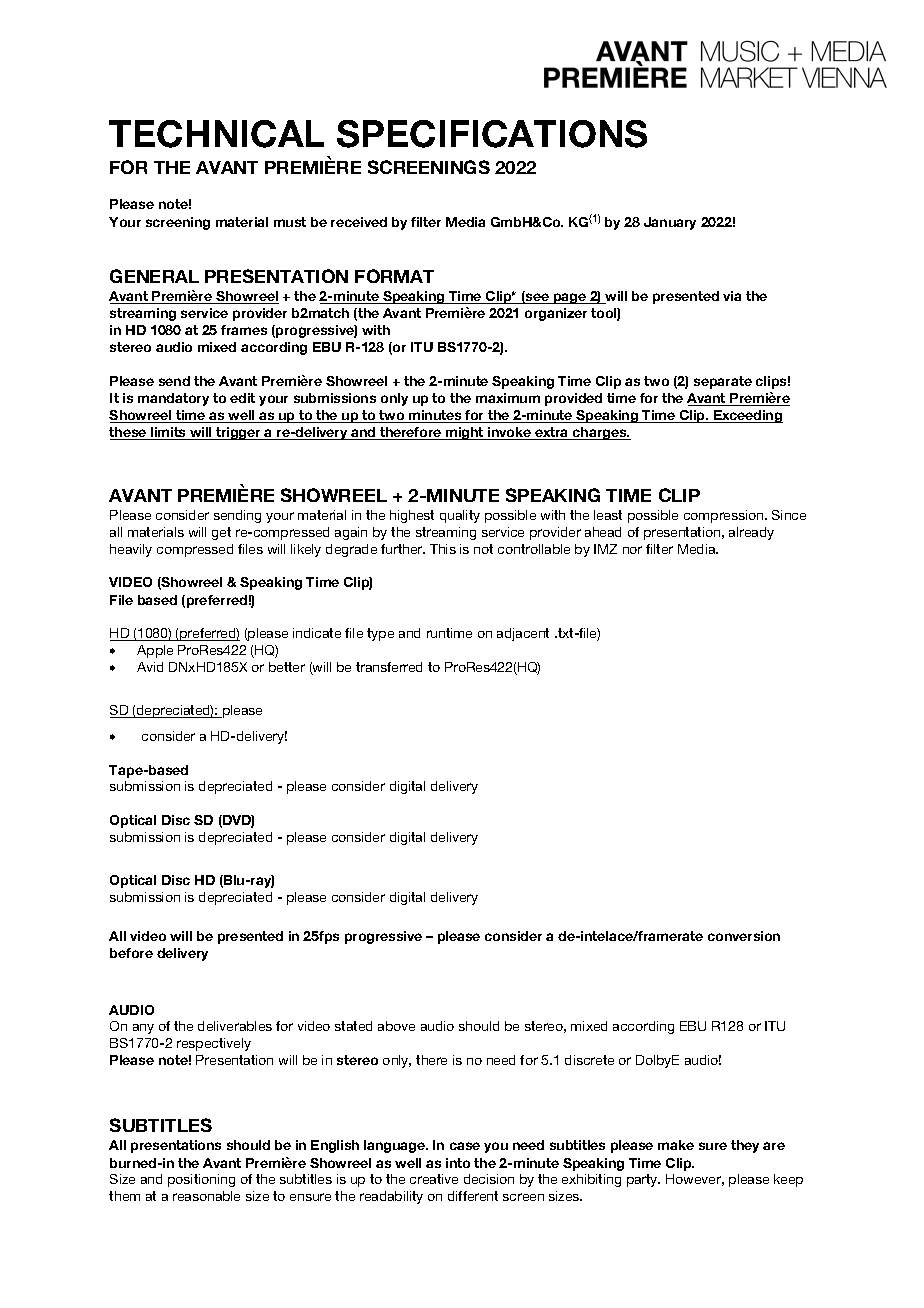  I want to click on transferred, so click(389, 667).
